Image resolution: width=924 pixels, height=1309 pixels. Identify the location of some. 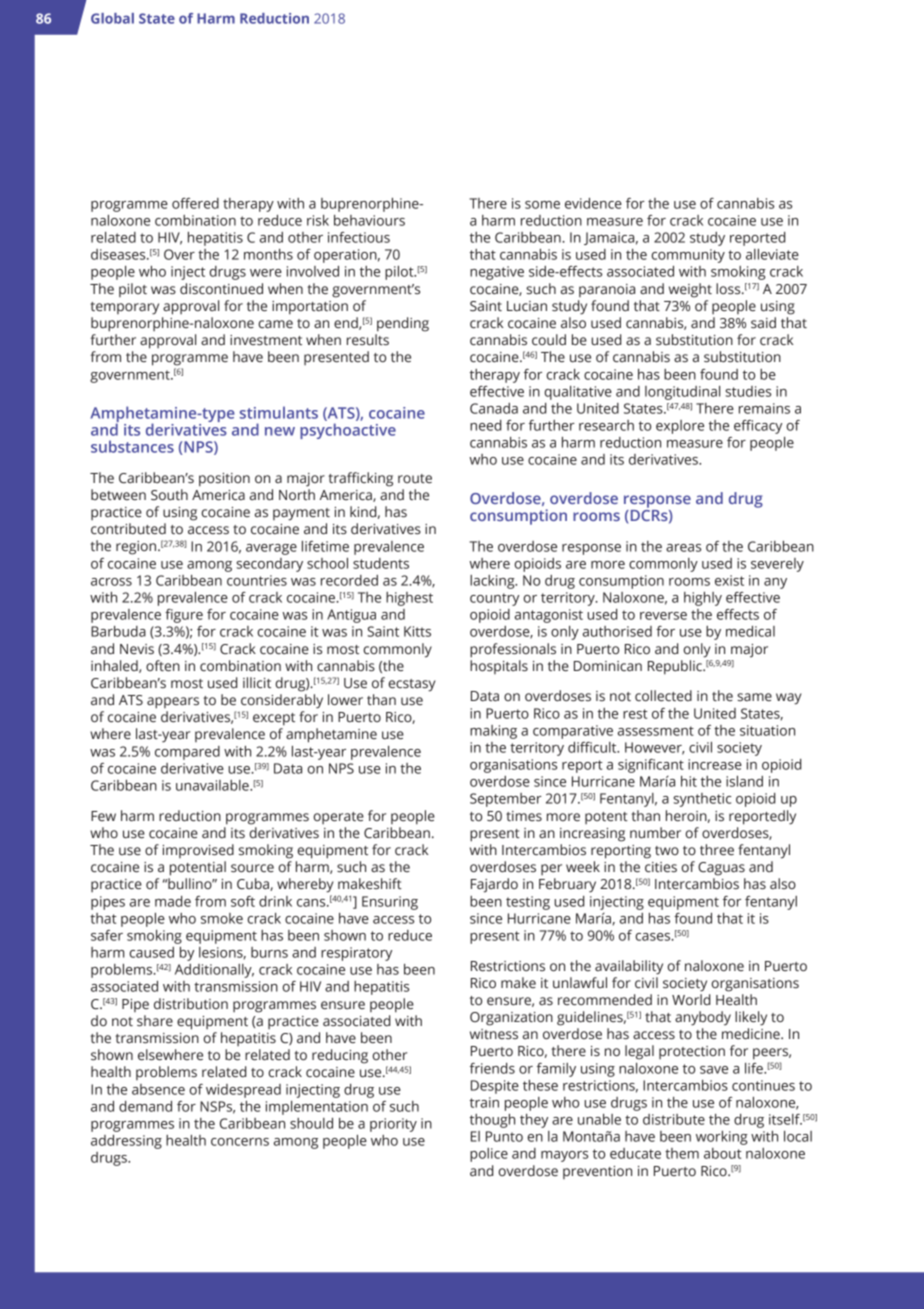
(542, 205).
